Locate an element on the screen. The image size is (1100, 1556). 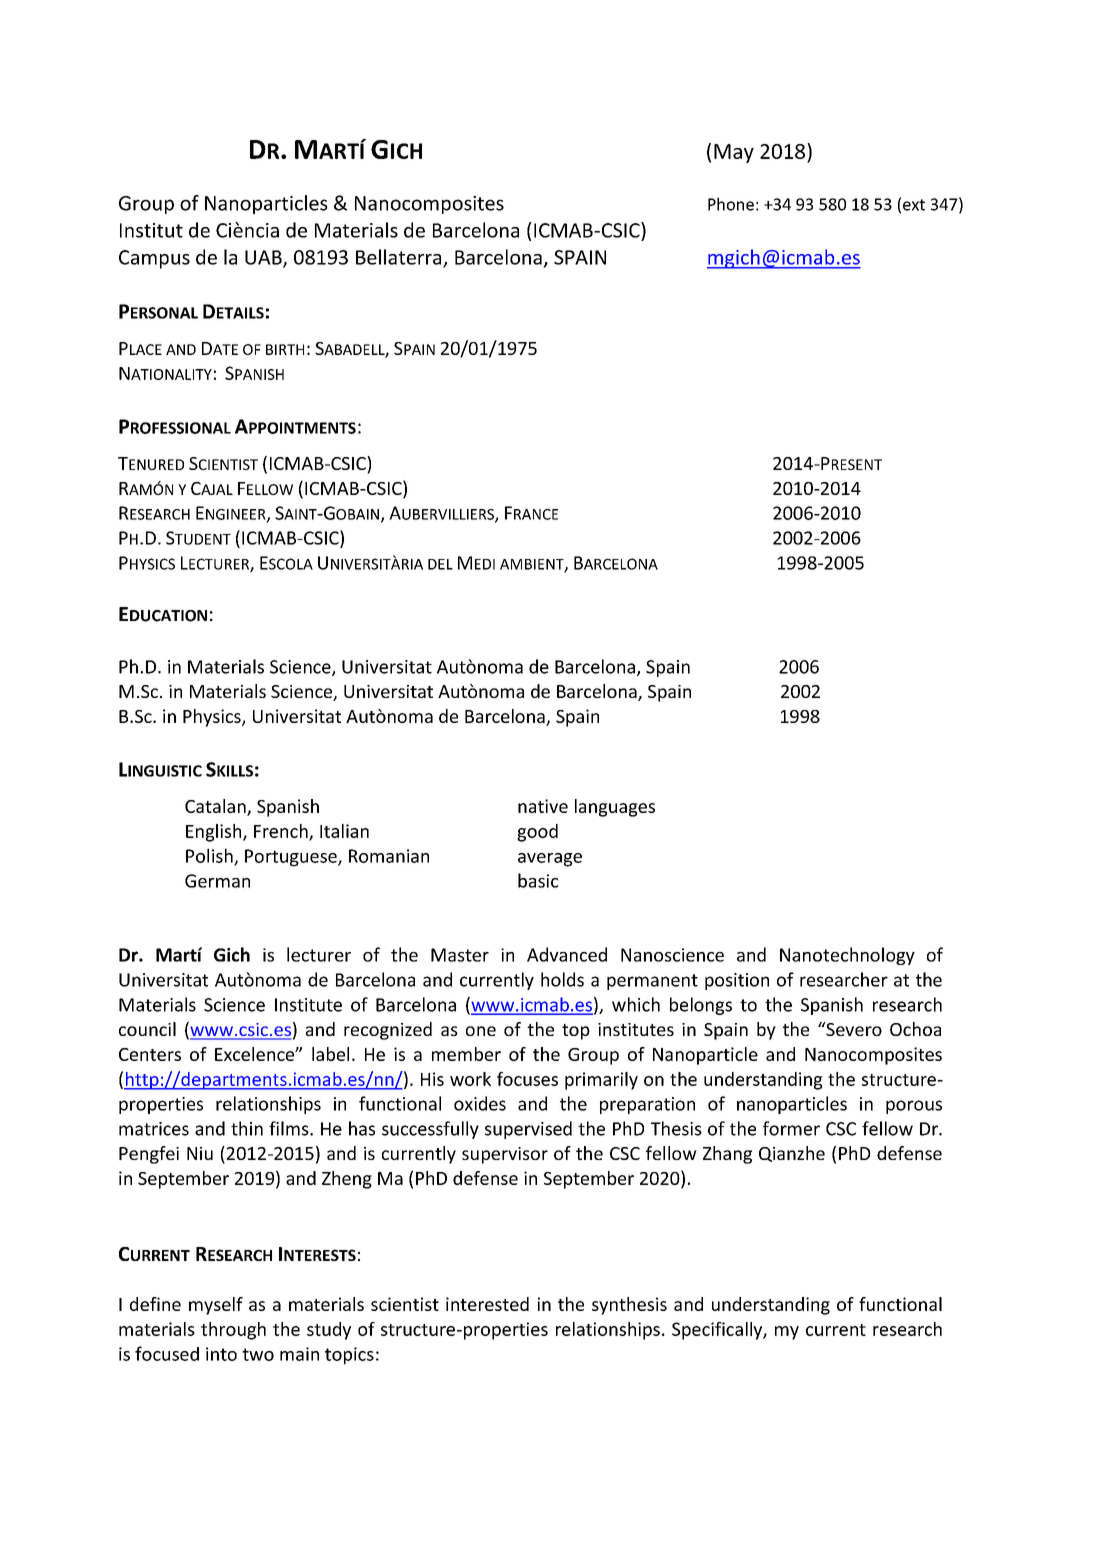
Advanced is located at coordinates (567, 954).
